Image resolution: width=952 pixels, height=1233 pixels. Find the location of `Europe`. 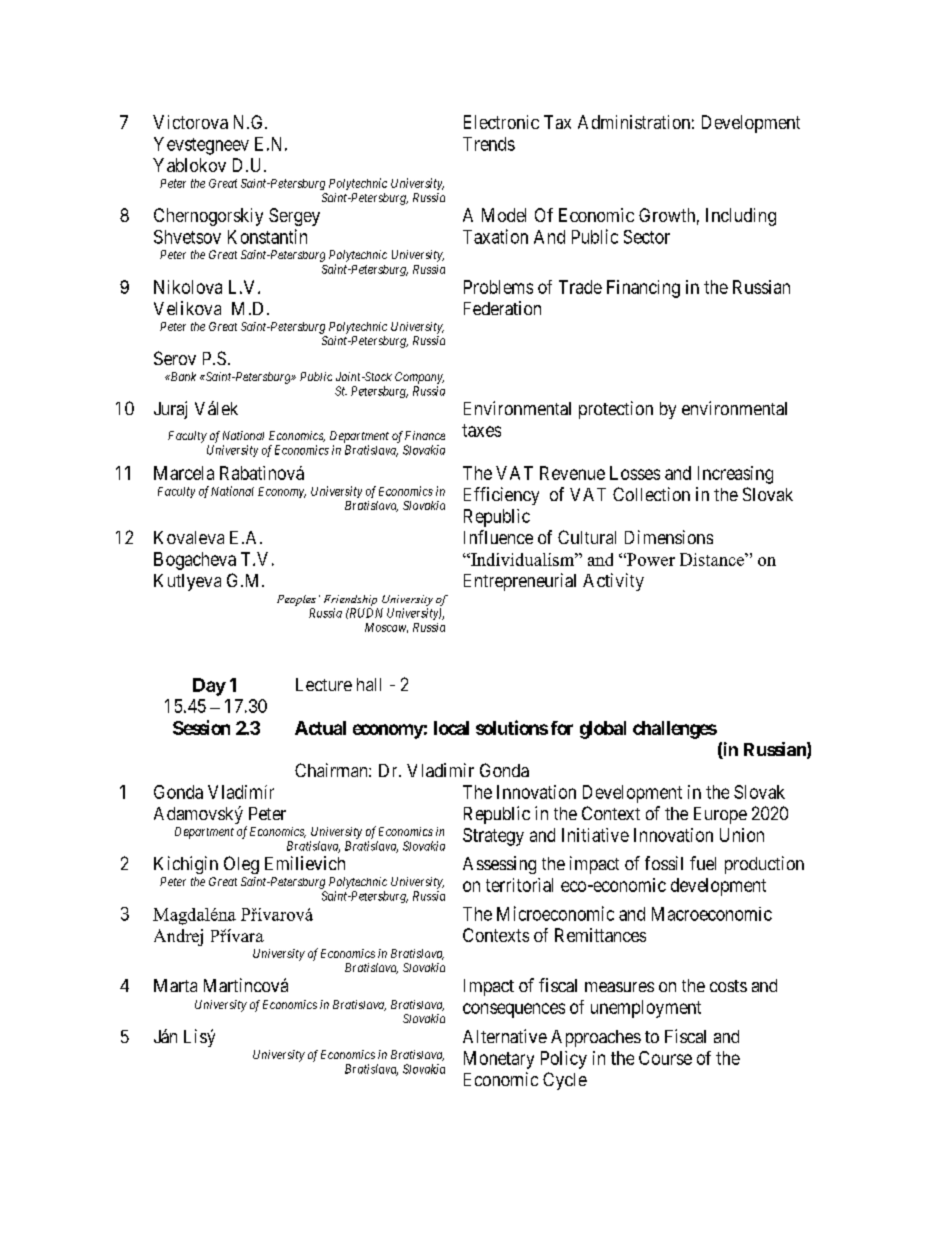

Europe is located at coordinates (720, 815).
